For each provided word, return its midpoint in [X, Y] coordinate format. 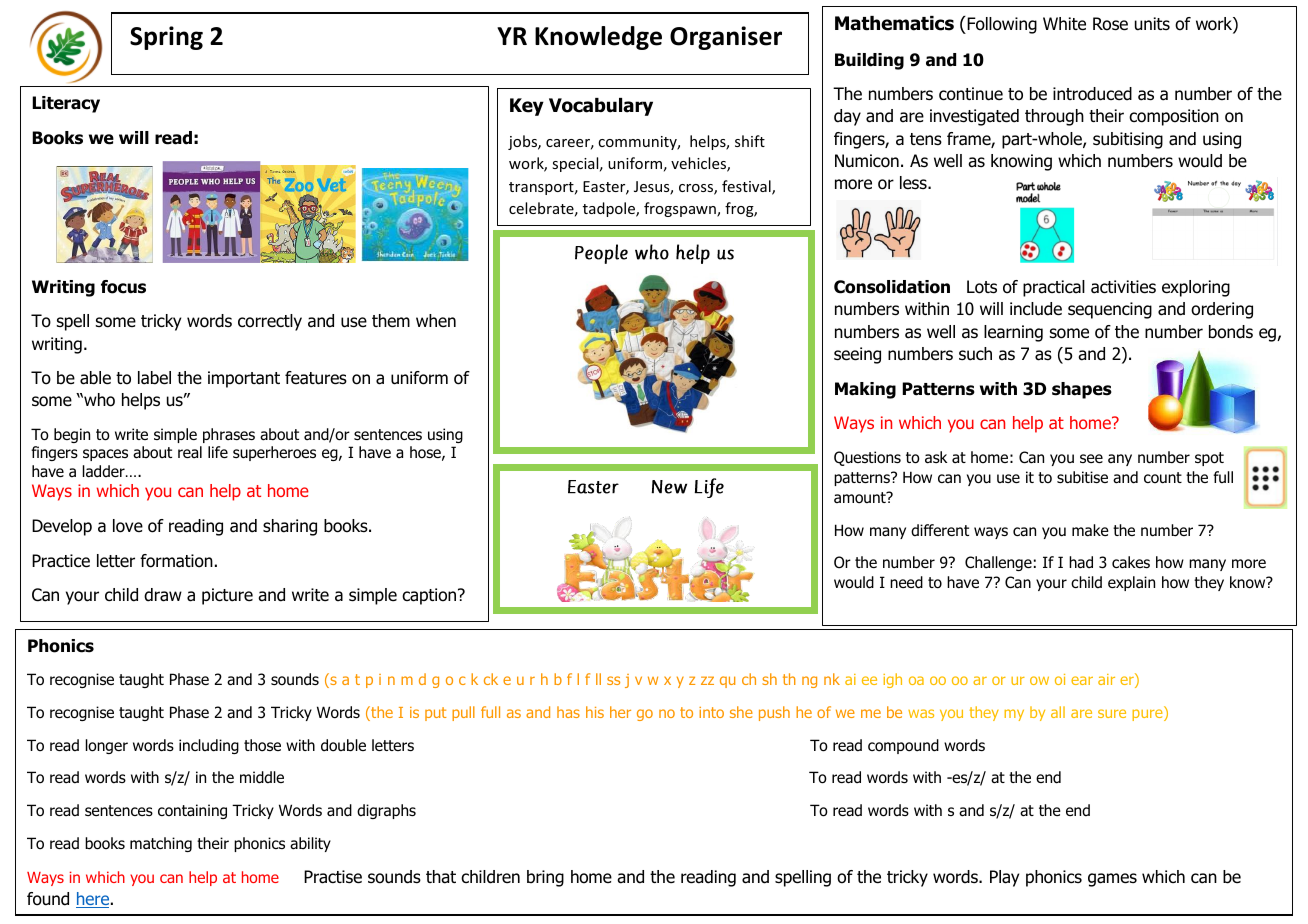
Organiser [726, 38]
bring [545, 878]
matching [161, 844]
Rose [1110, 24]
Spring [166, 38]
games [1112, 880]
